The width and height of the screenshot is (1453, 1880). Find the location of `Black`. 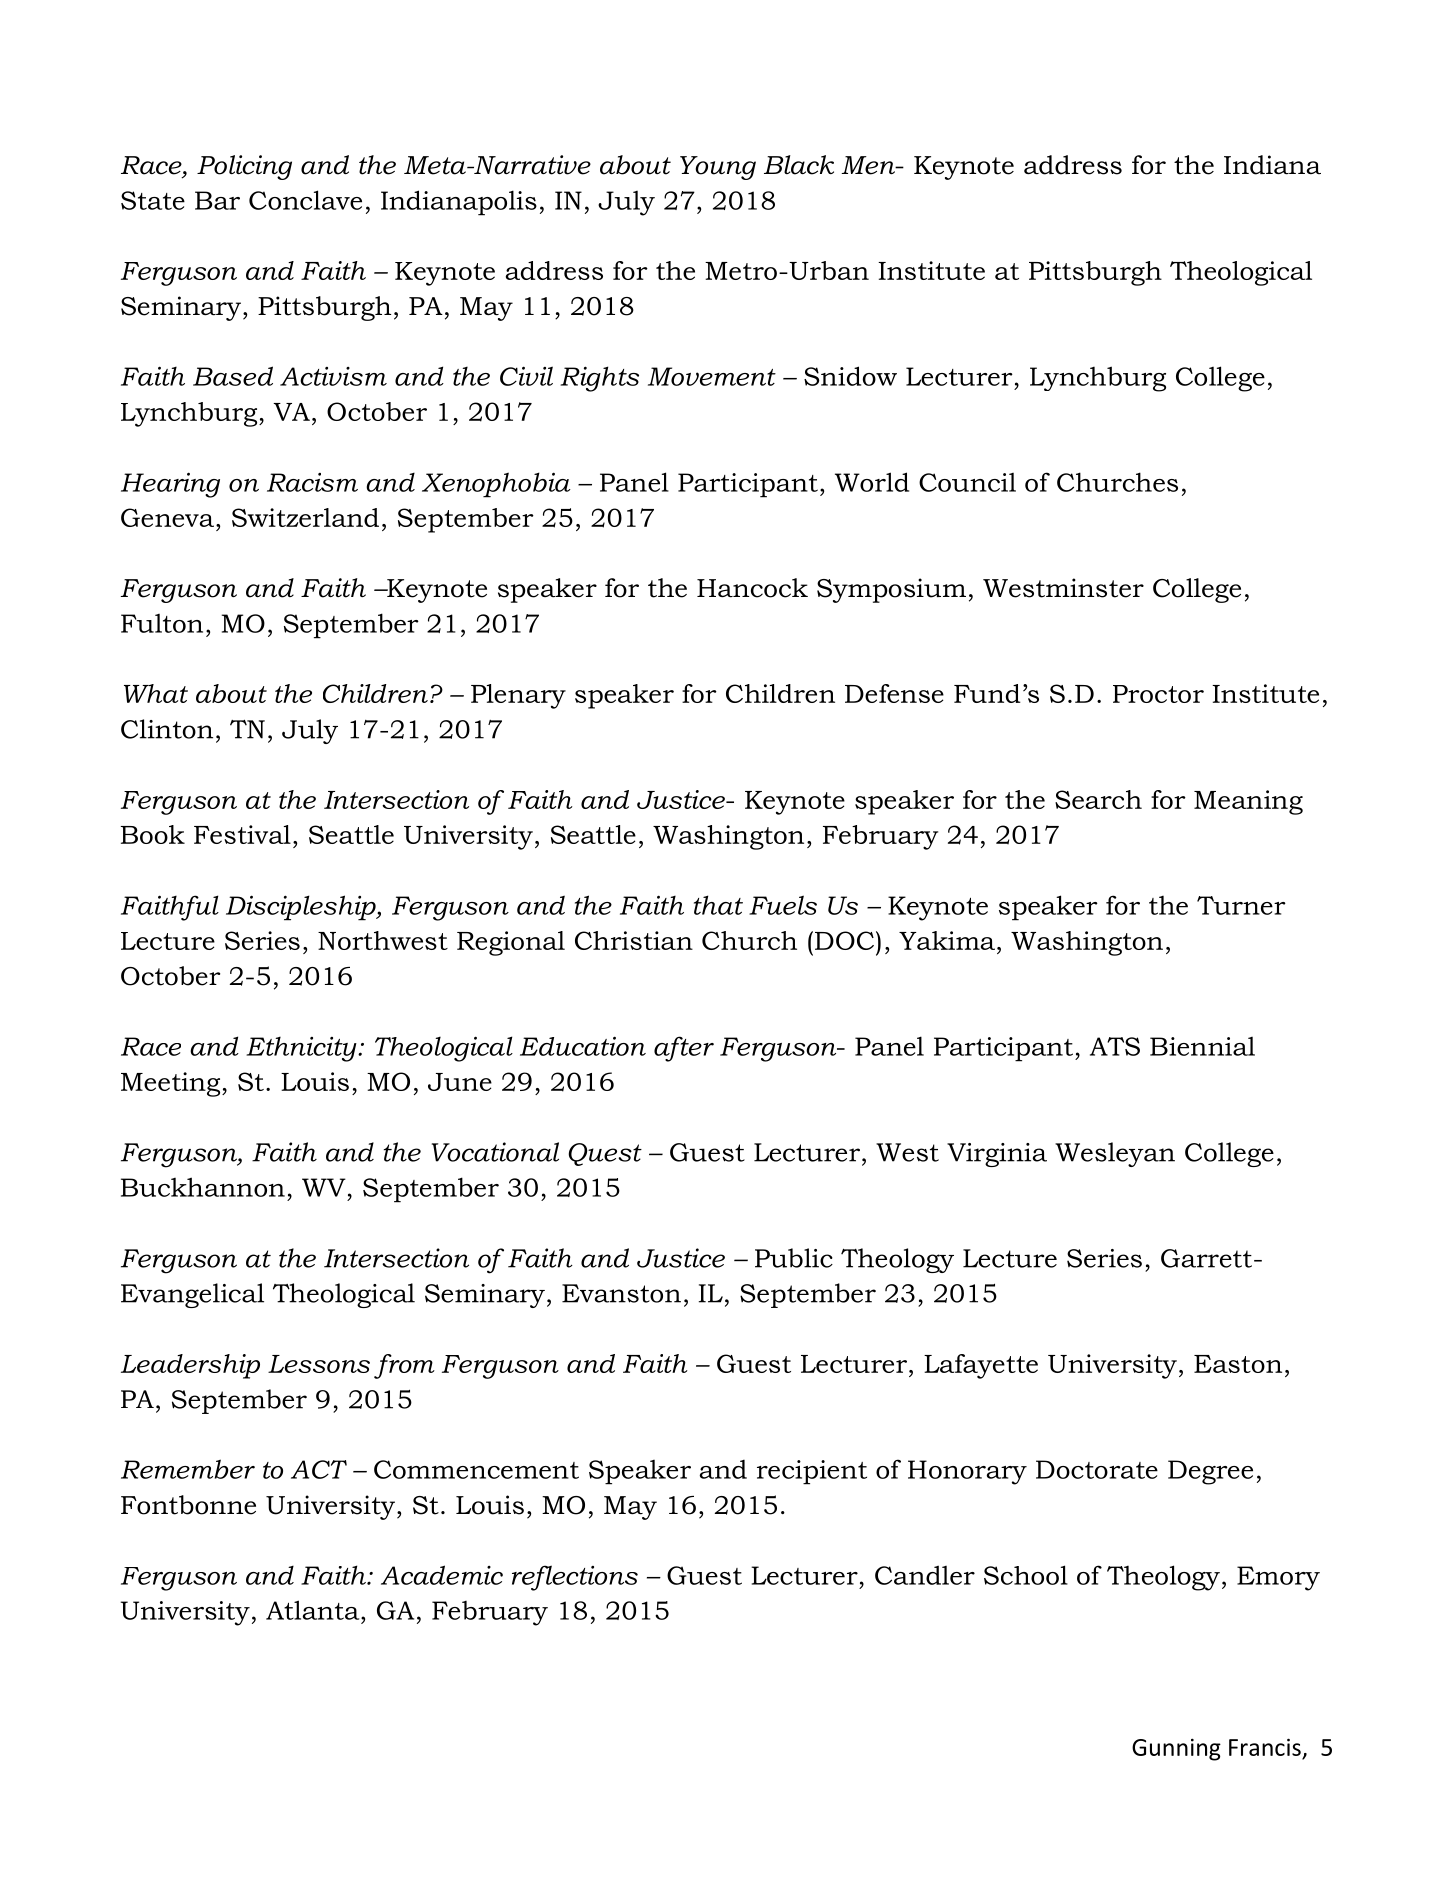

Black is located at coordinates (799, 165).
